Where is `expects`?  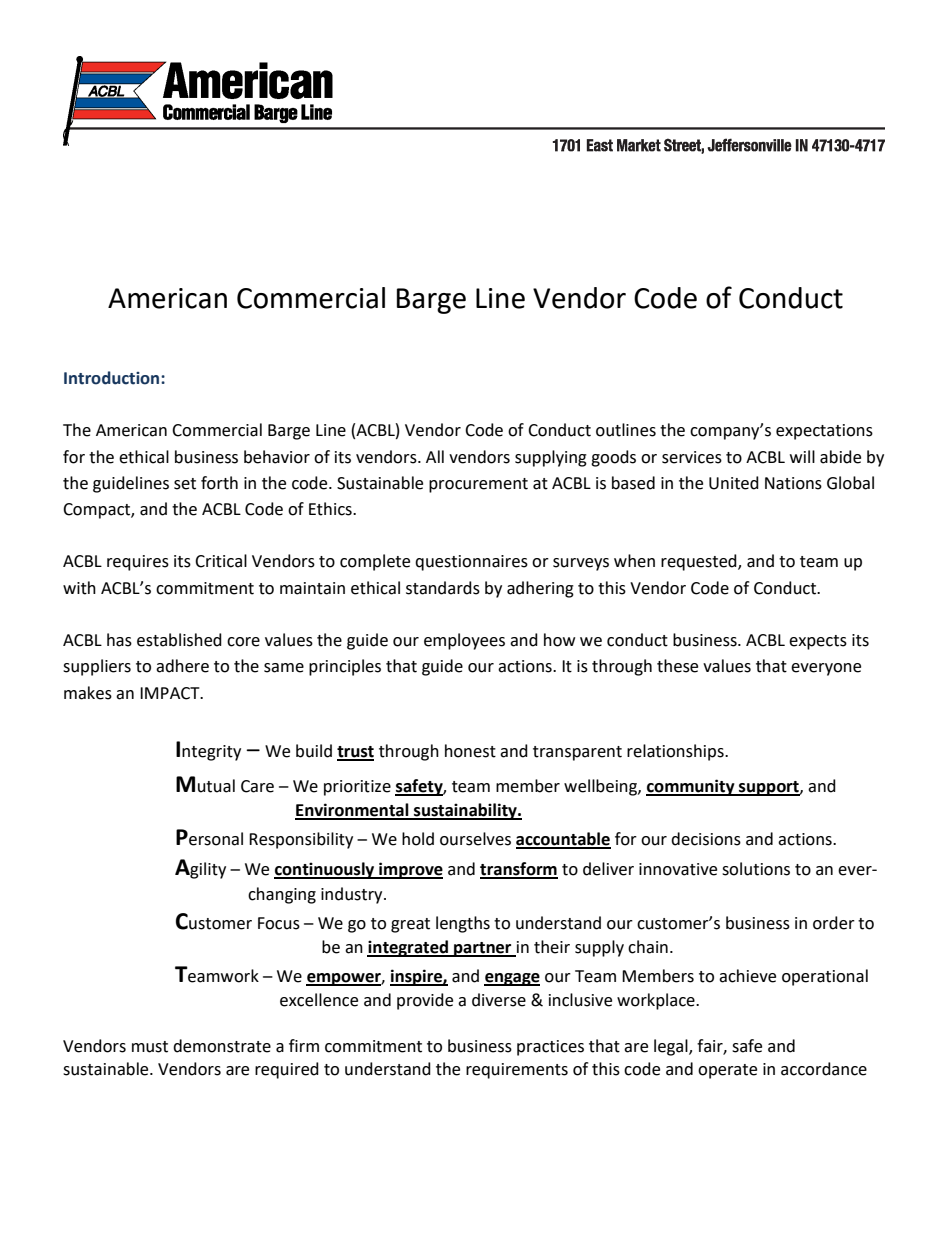
expects is located at coordinates (818, 642).
